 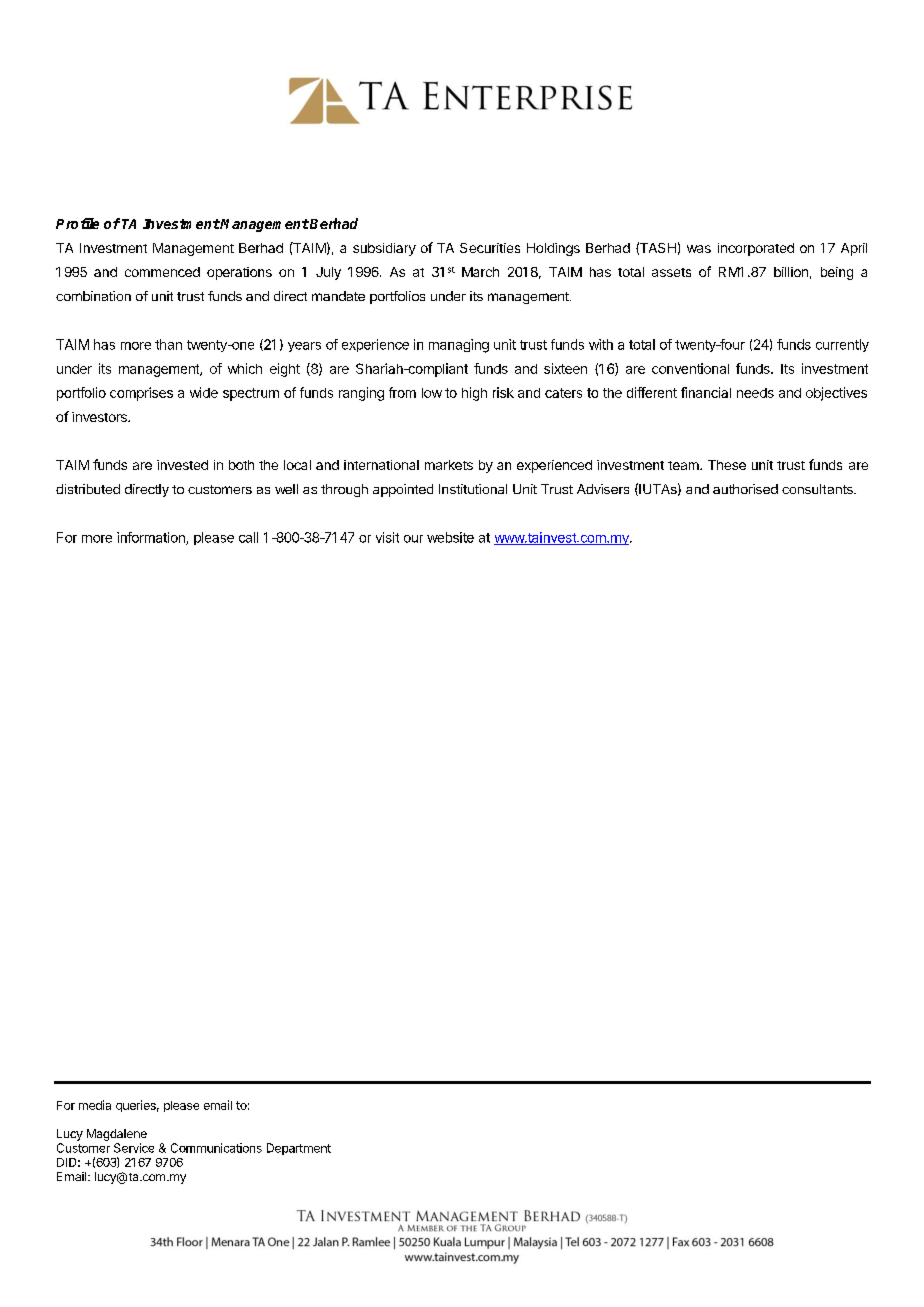 What do you see at coordinates (152, 538) in the screenshot?
I see `information` at bounding box center [152, 538].
